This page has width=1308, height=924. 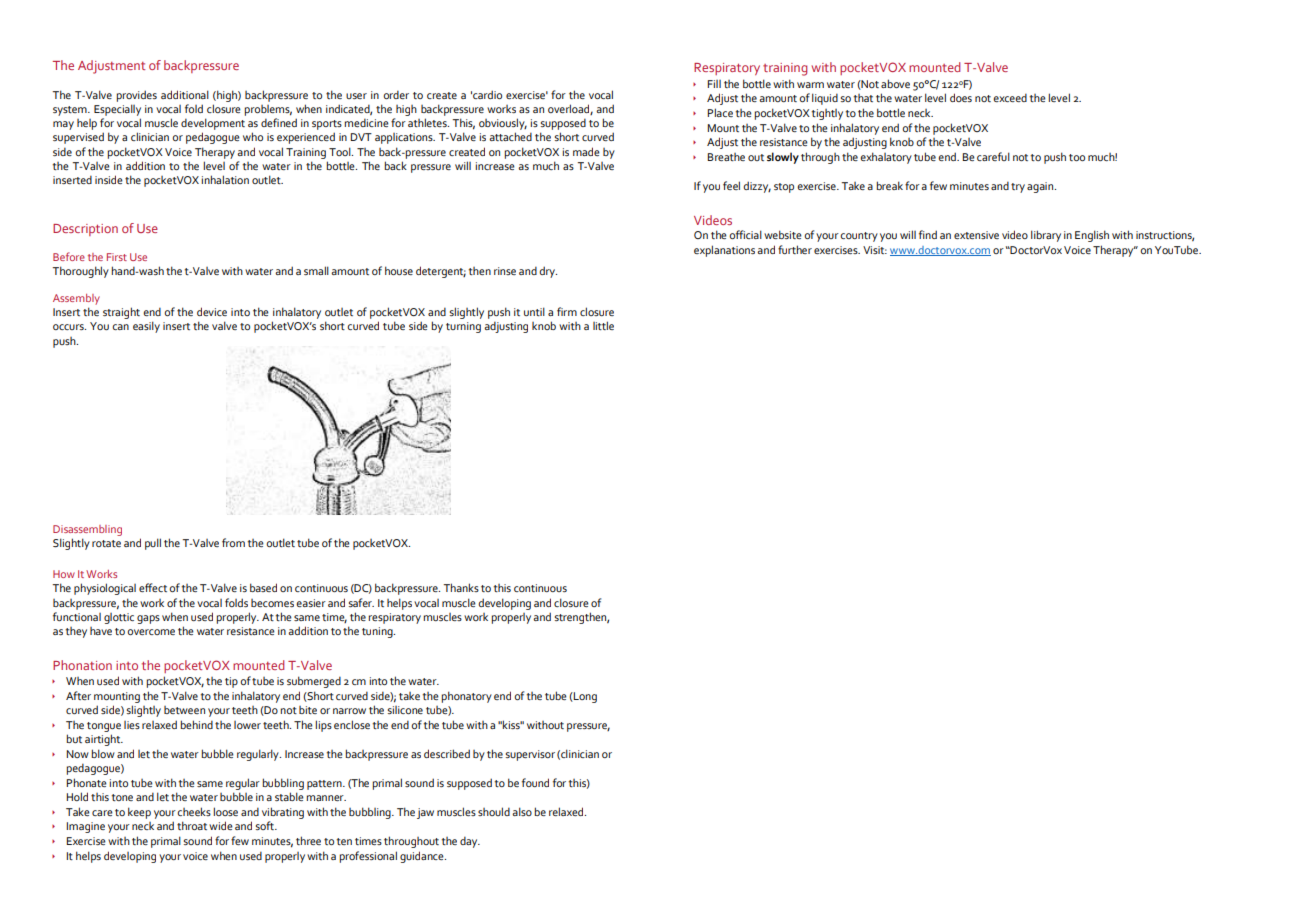 I want to click on obviously, so click(x=503, y=124).
